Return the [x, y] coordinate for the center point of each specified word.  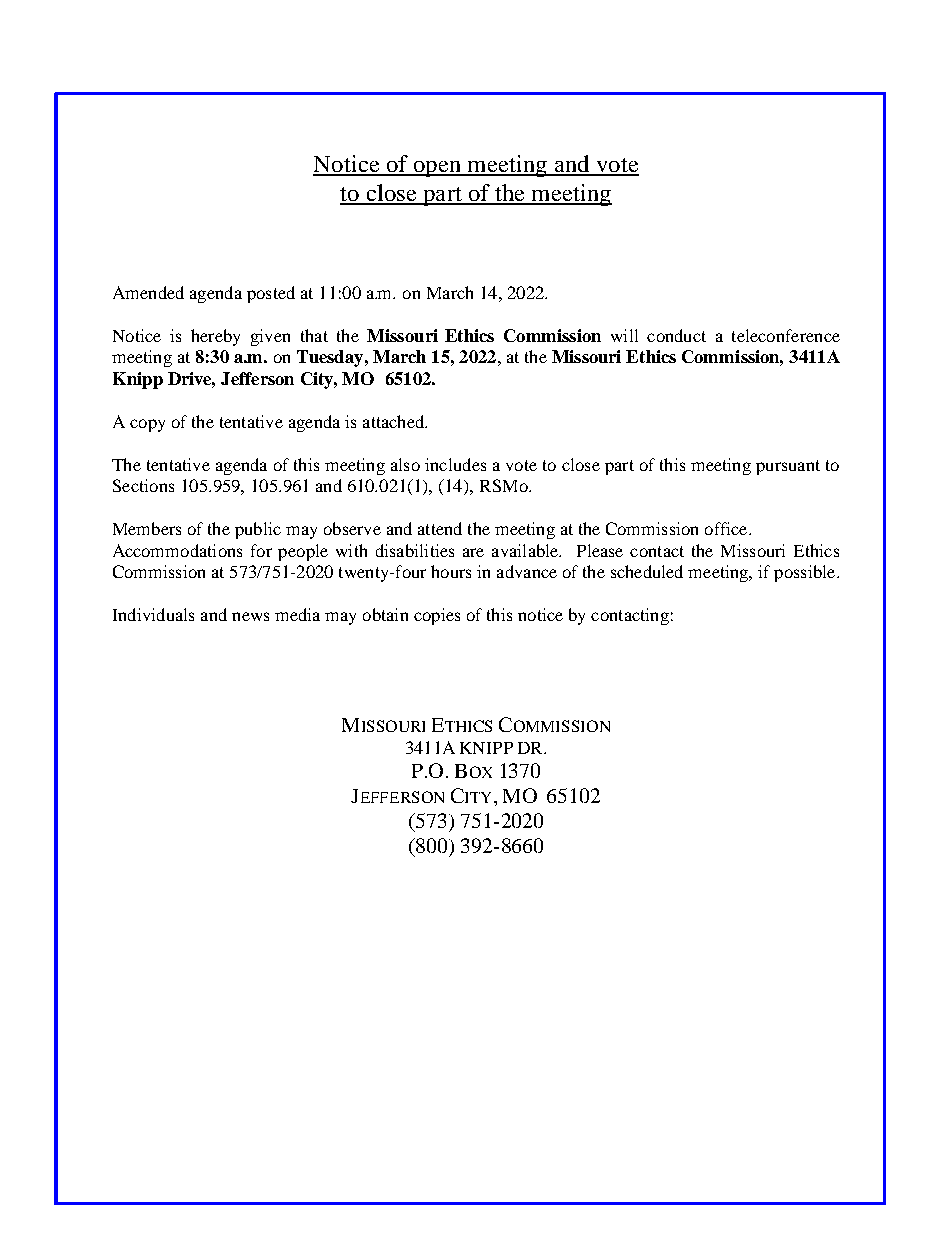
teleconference [786, 335]
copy [147, 425]
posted [271, 294]
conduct [676, 335]
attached [395, 421]
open [437, 169]
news [250, 616]
